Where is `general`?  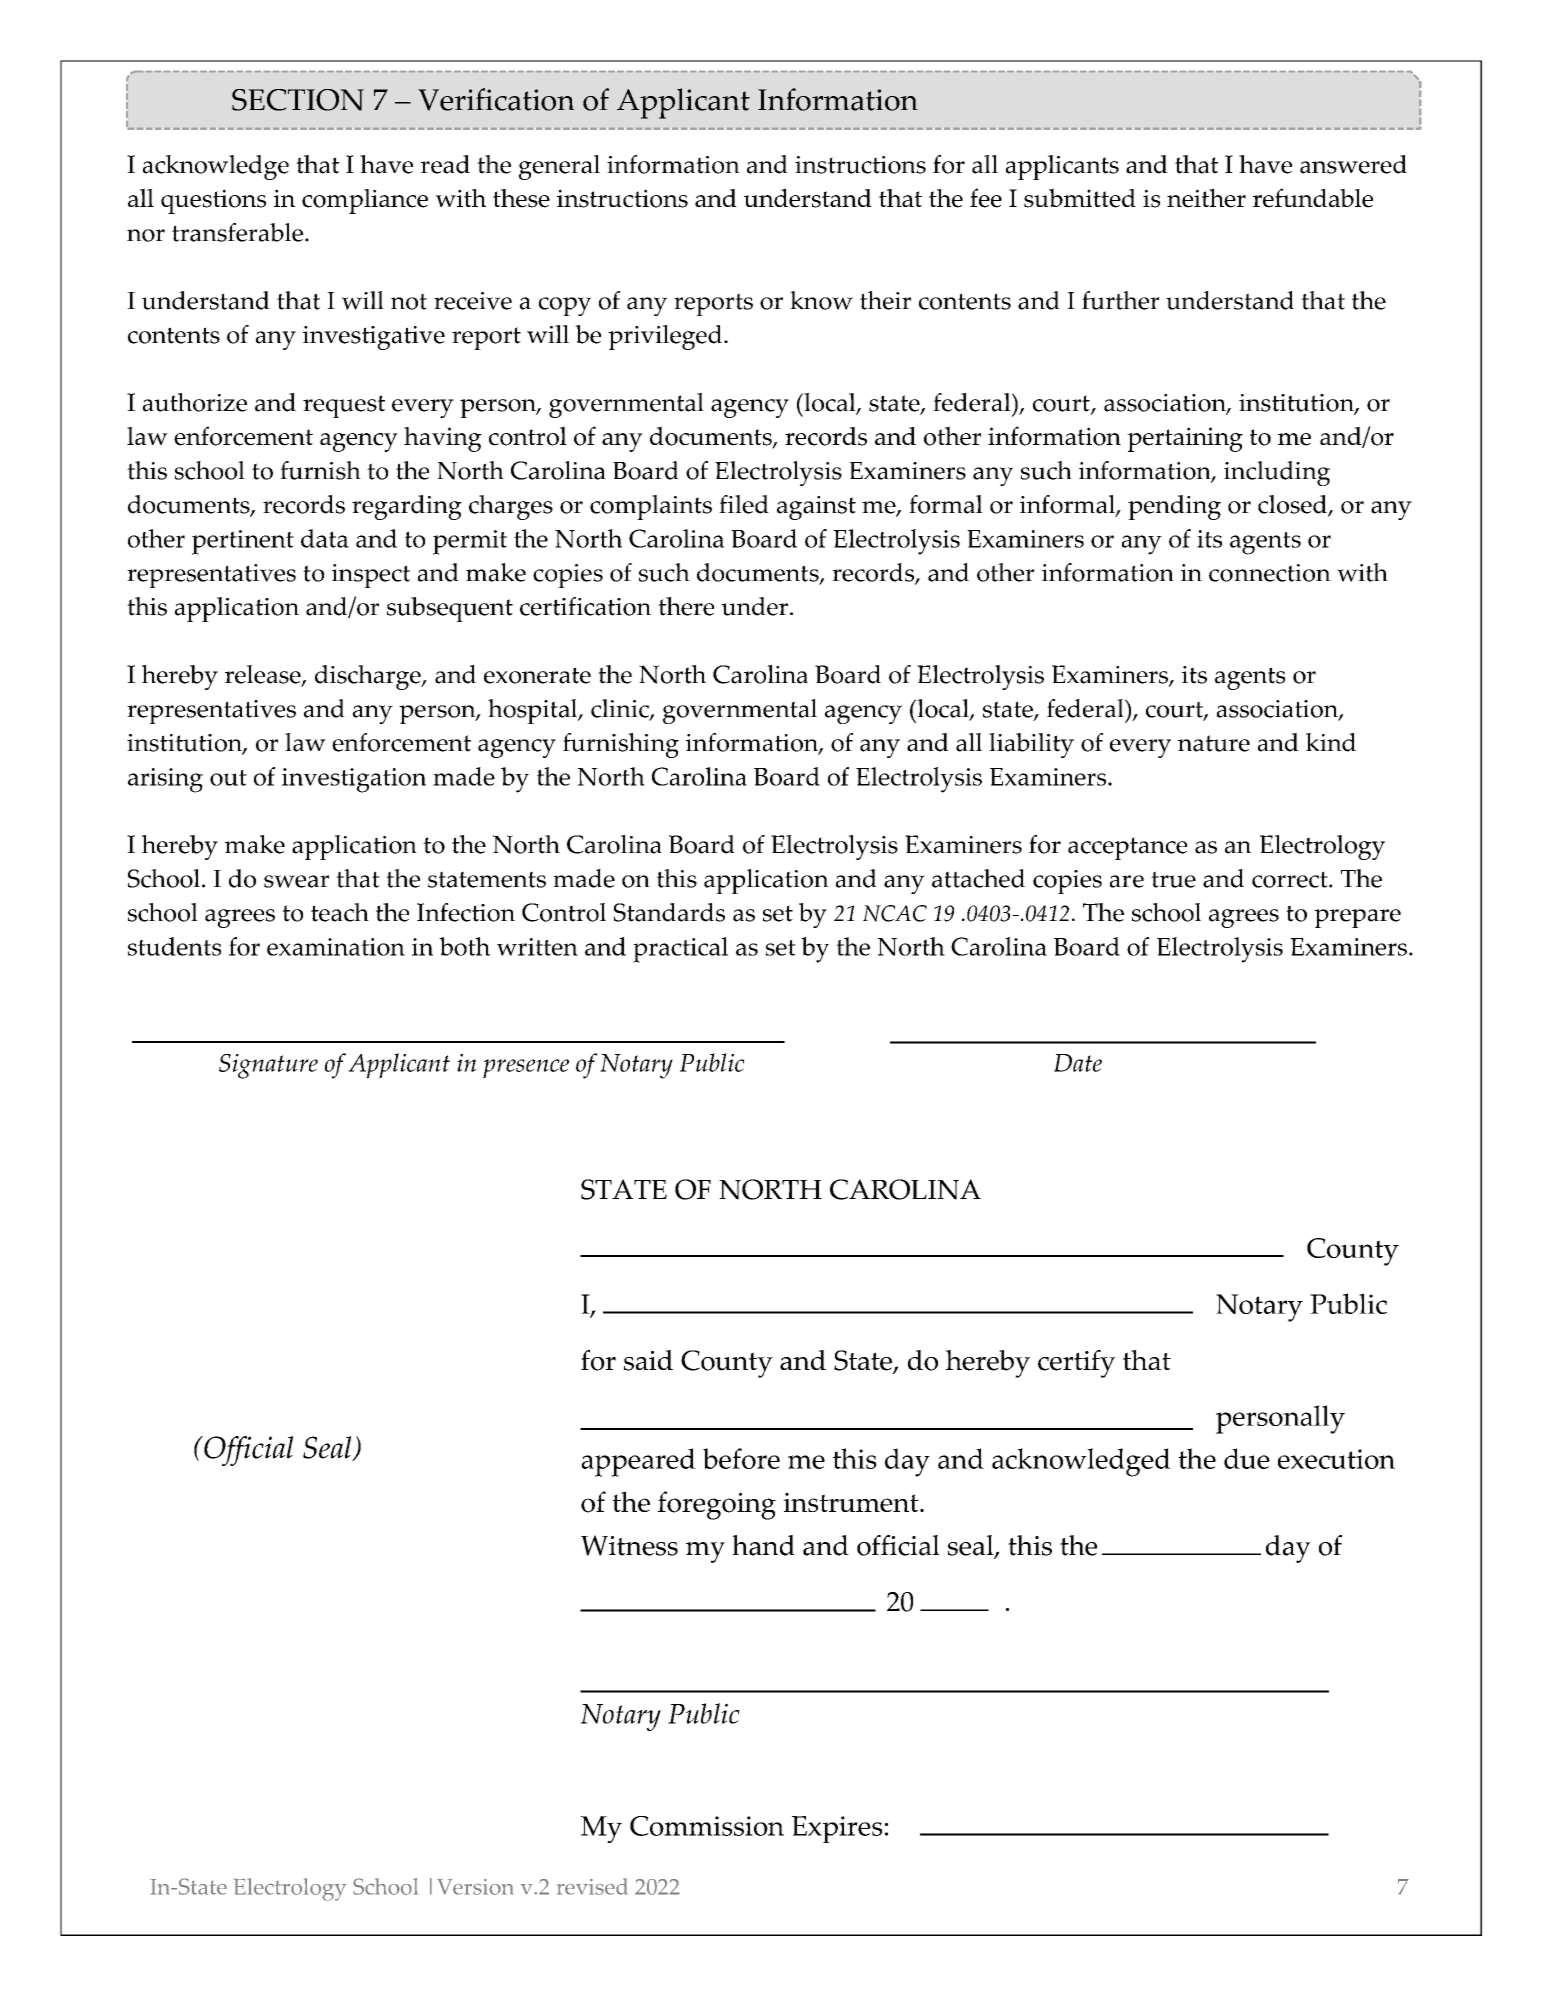
general is located at coordinates (559, 167).
